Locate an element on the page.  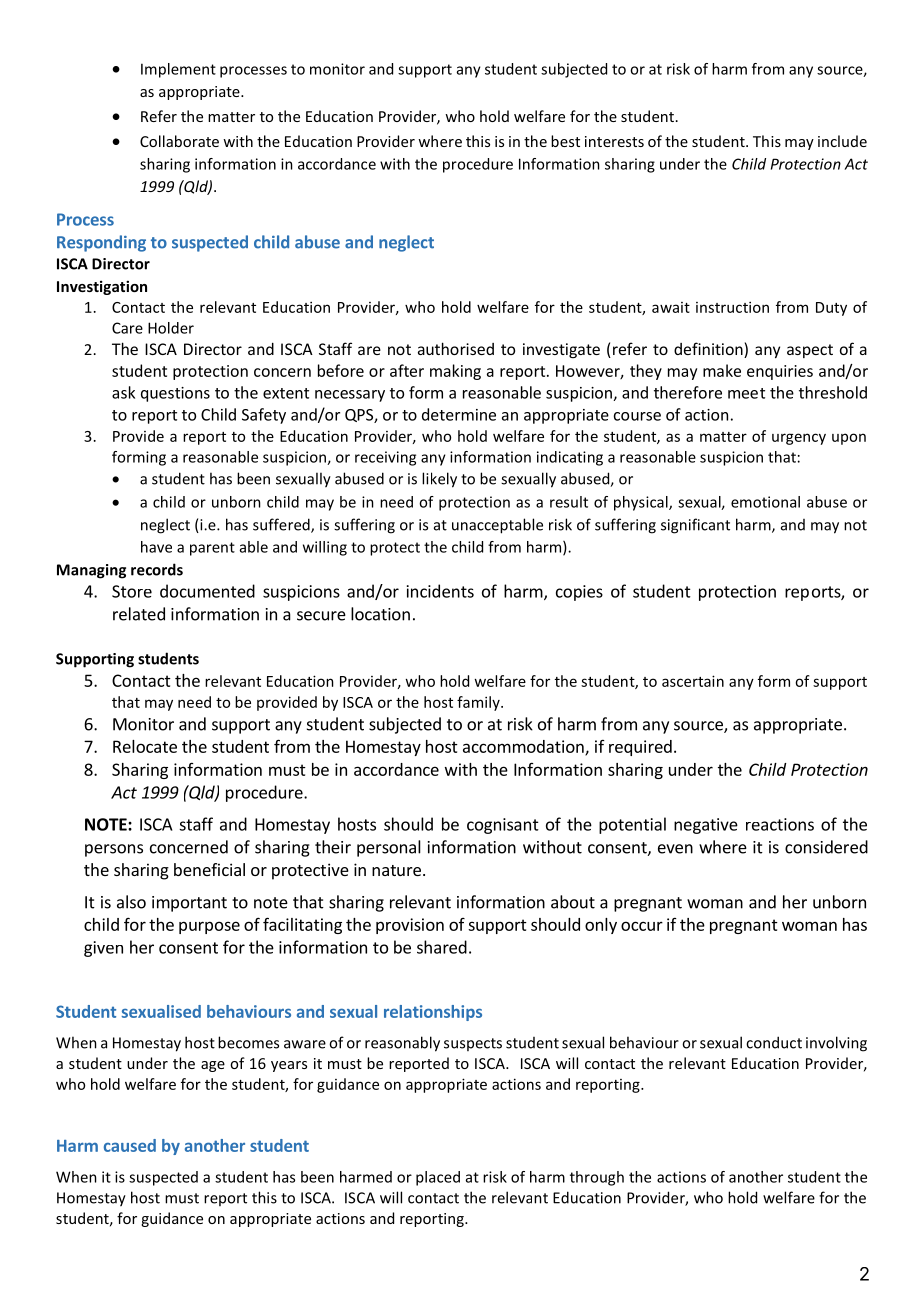
questions is located at coordinates (175, 394).
